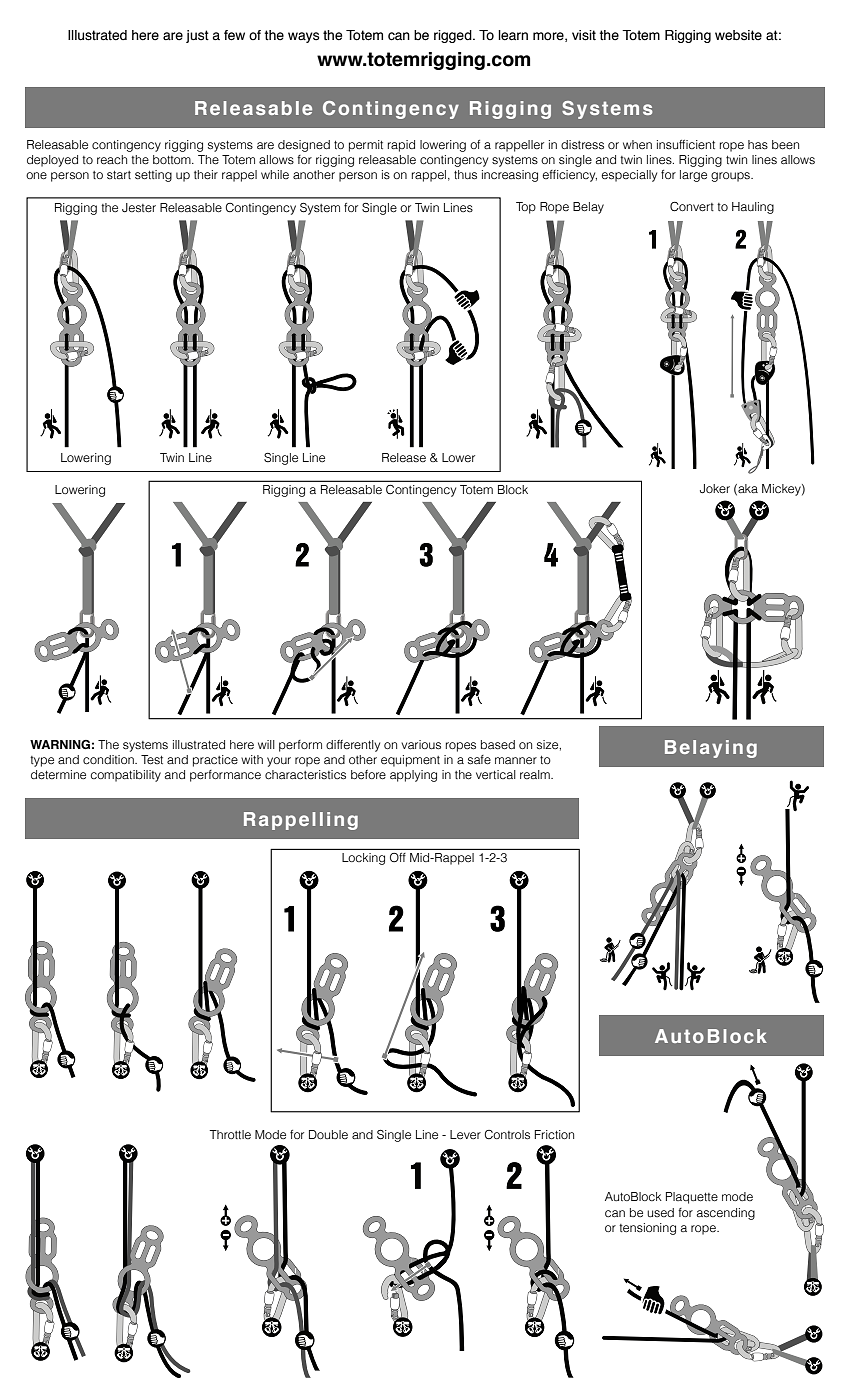 This screenshot has height=1400, width=849. Describe the element at coordinates (465, 1134) in the screenshot. I see `Lever` at that location.
